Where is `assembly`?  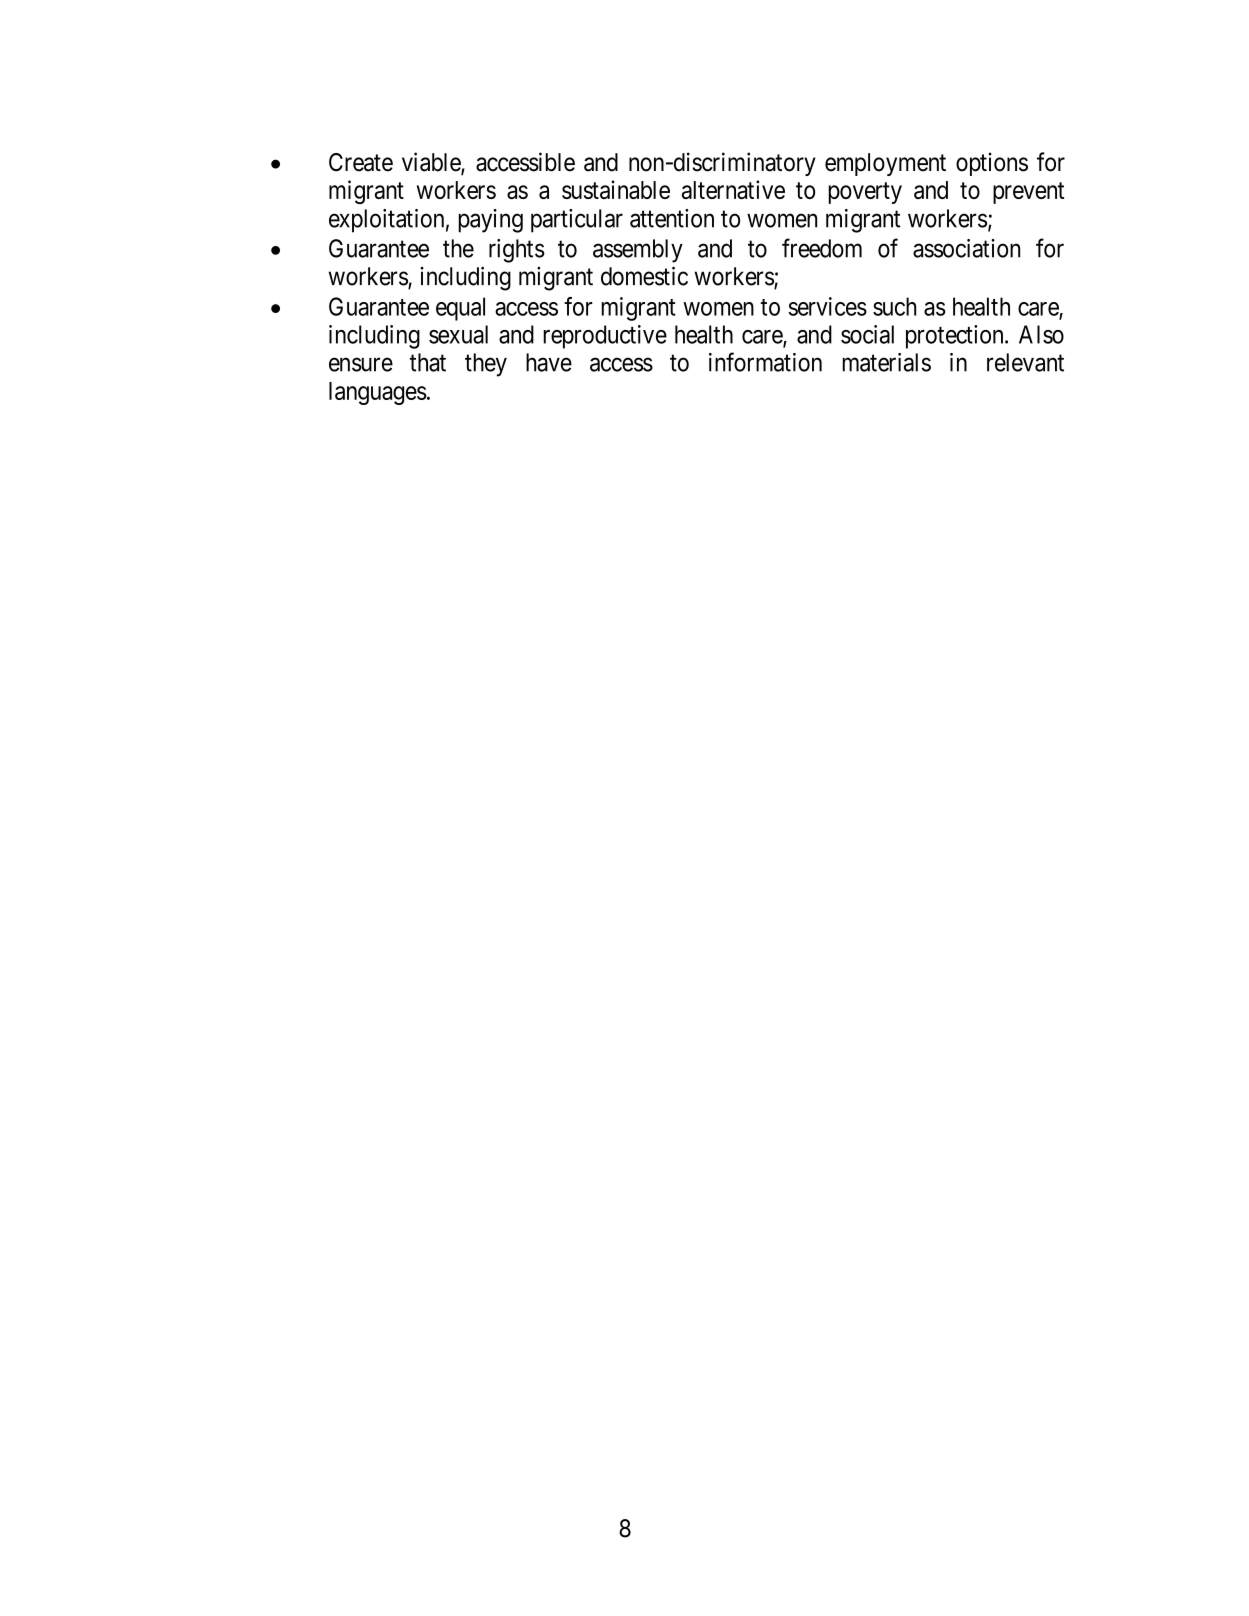
assembly is located at coordinates (638, 251).
